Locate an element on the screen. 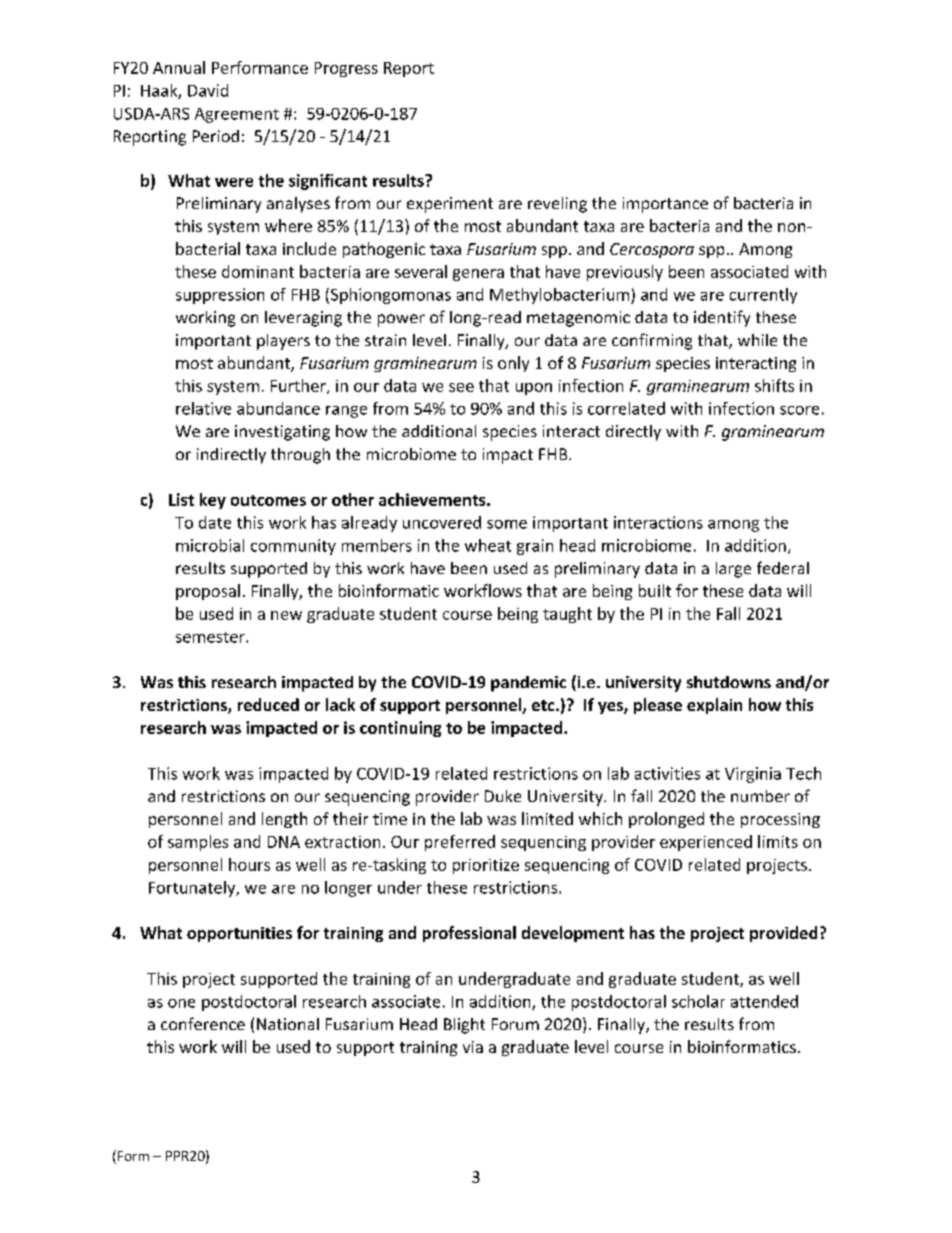 This screenshot has height=1233, width=952. Forum is located at coordinates (515, 1024).
